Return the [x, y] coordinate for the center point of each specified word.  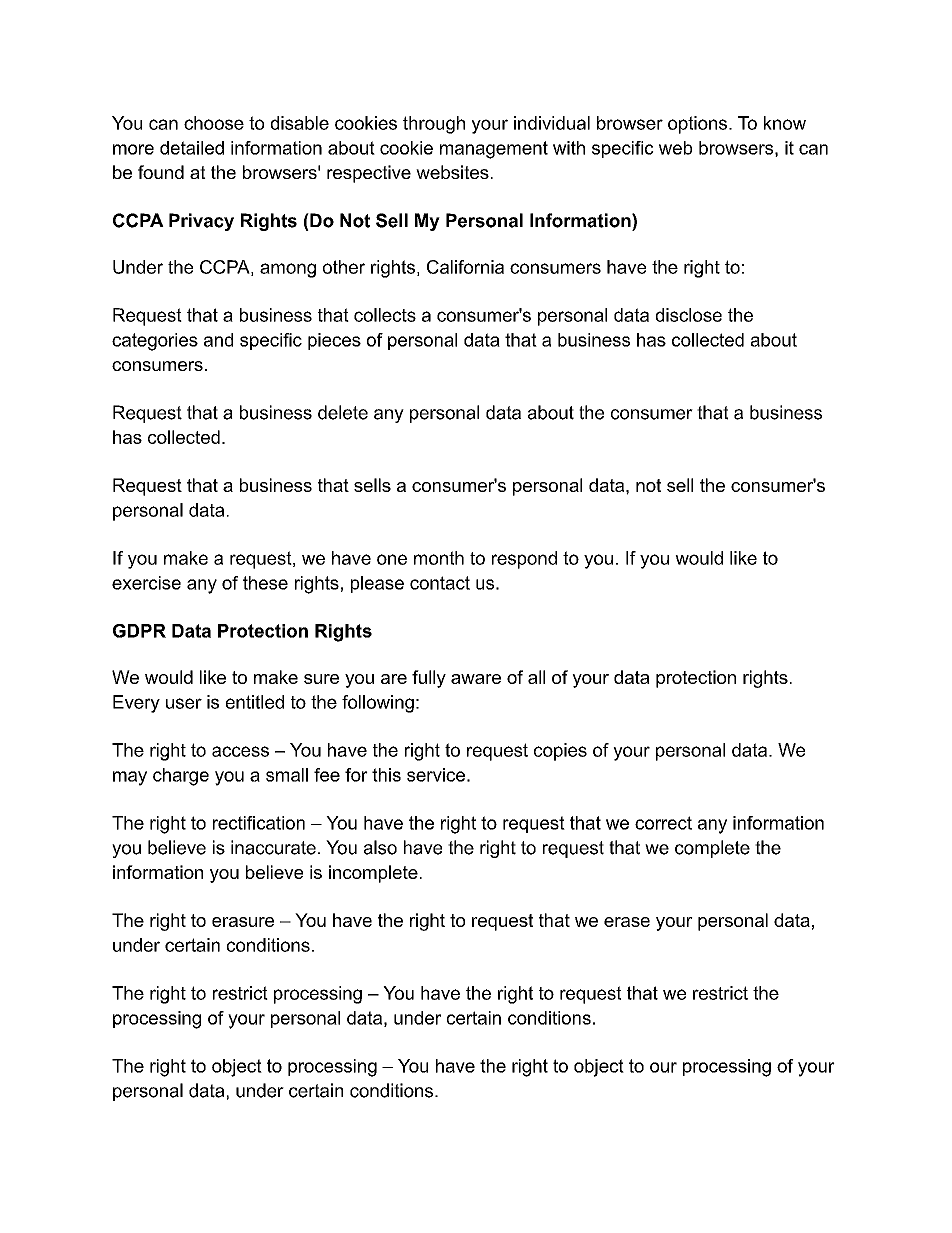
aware [476, 679]
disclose [689, 315]
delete [343, 412]
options [697, 125]
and [218, 340]
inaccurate [273, 847]
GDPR [139, 631]
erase [627, 922]
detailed [192, 148]
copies [560, 752]
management [494, 150]
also [380, 847]
